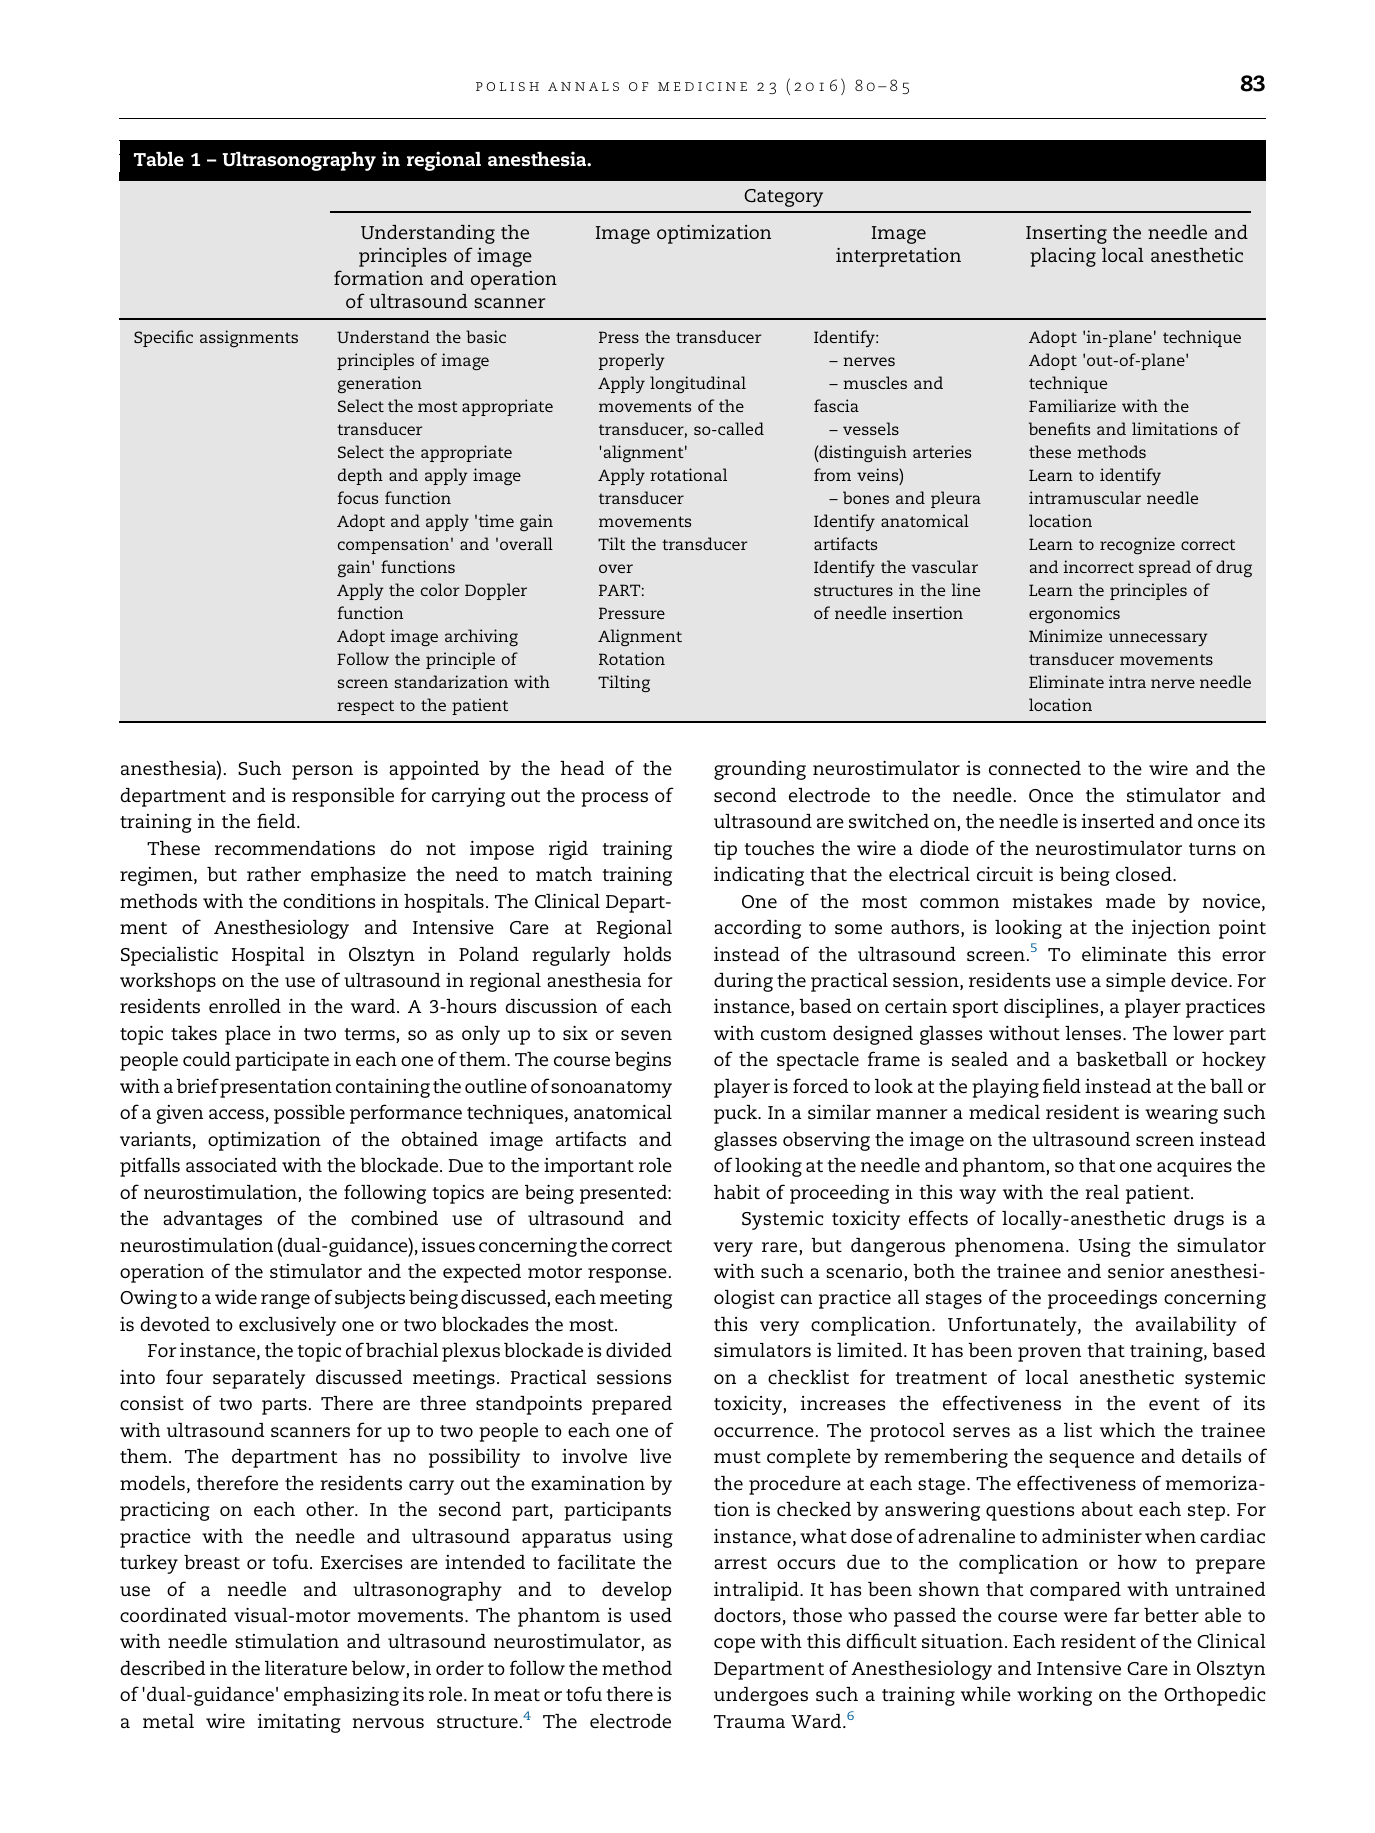 Image resolution: width=1375 pixels, height=1833 pixels. I want to click on Doppler, so click(496, 591).
